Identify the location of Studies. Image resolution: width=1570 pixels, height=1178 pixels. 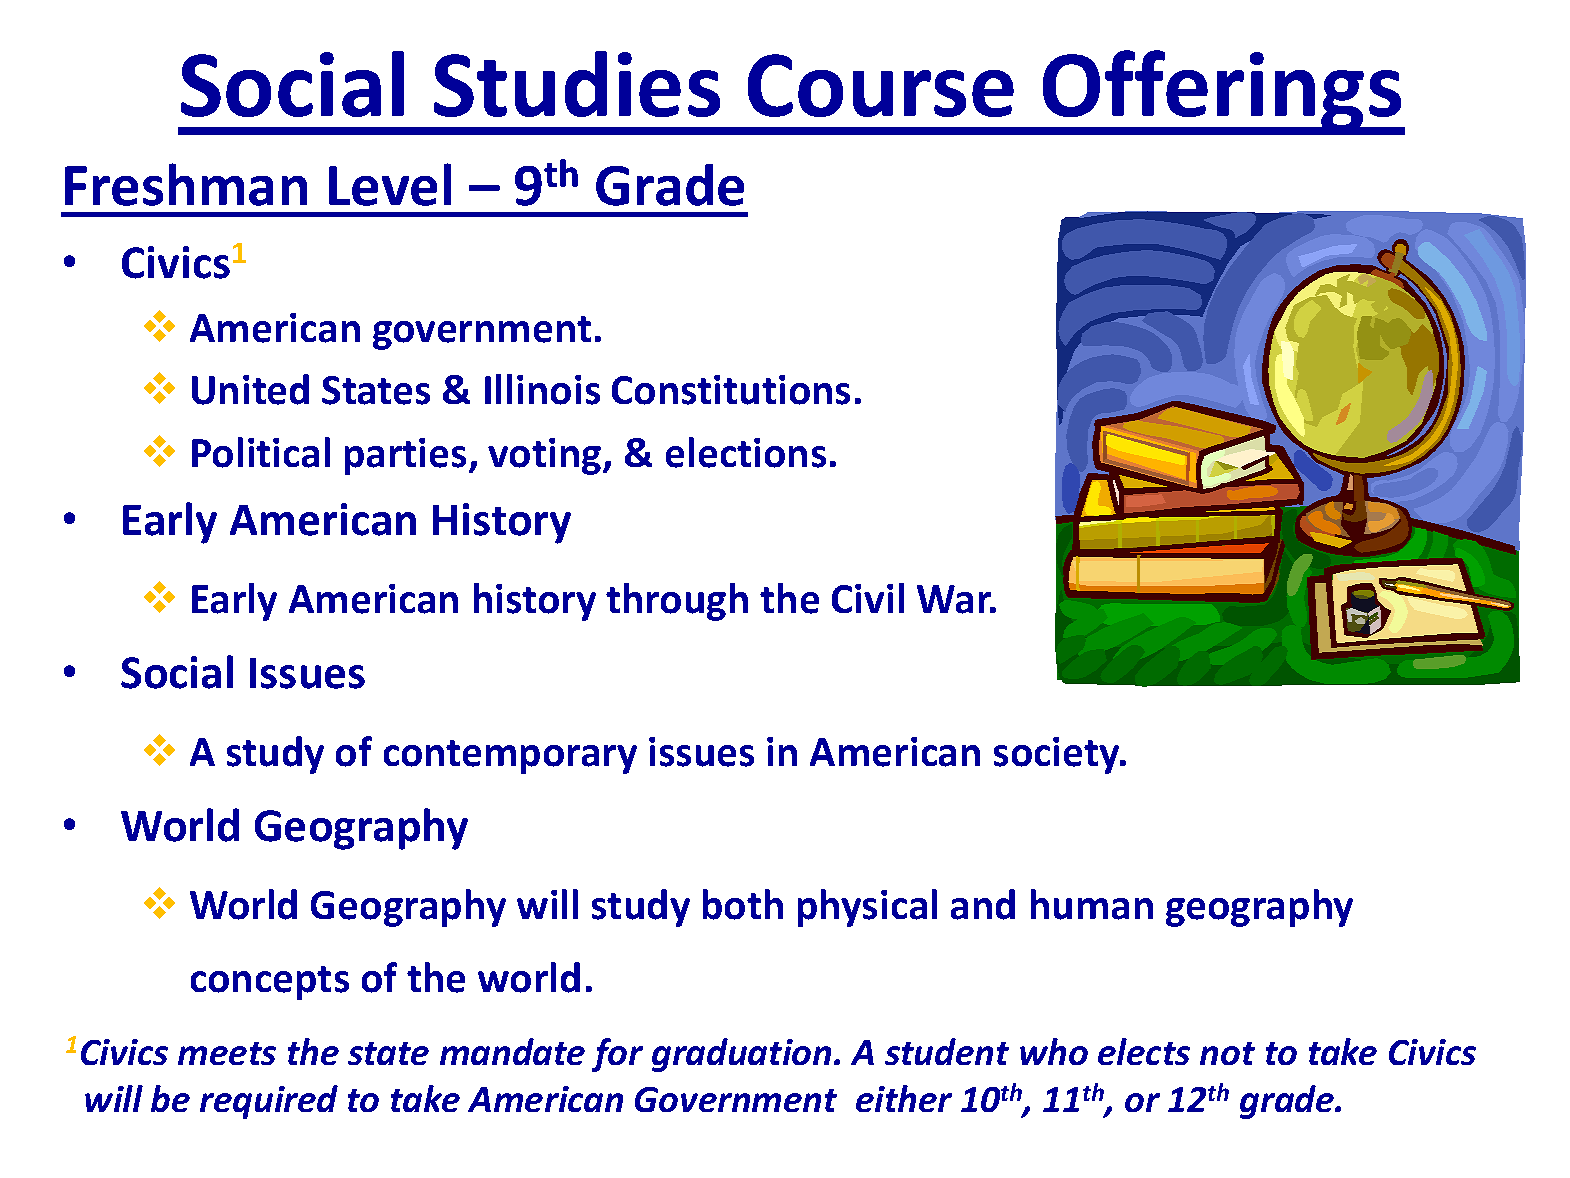
(577, 84).
